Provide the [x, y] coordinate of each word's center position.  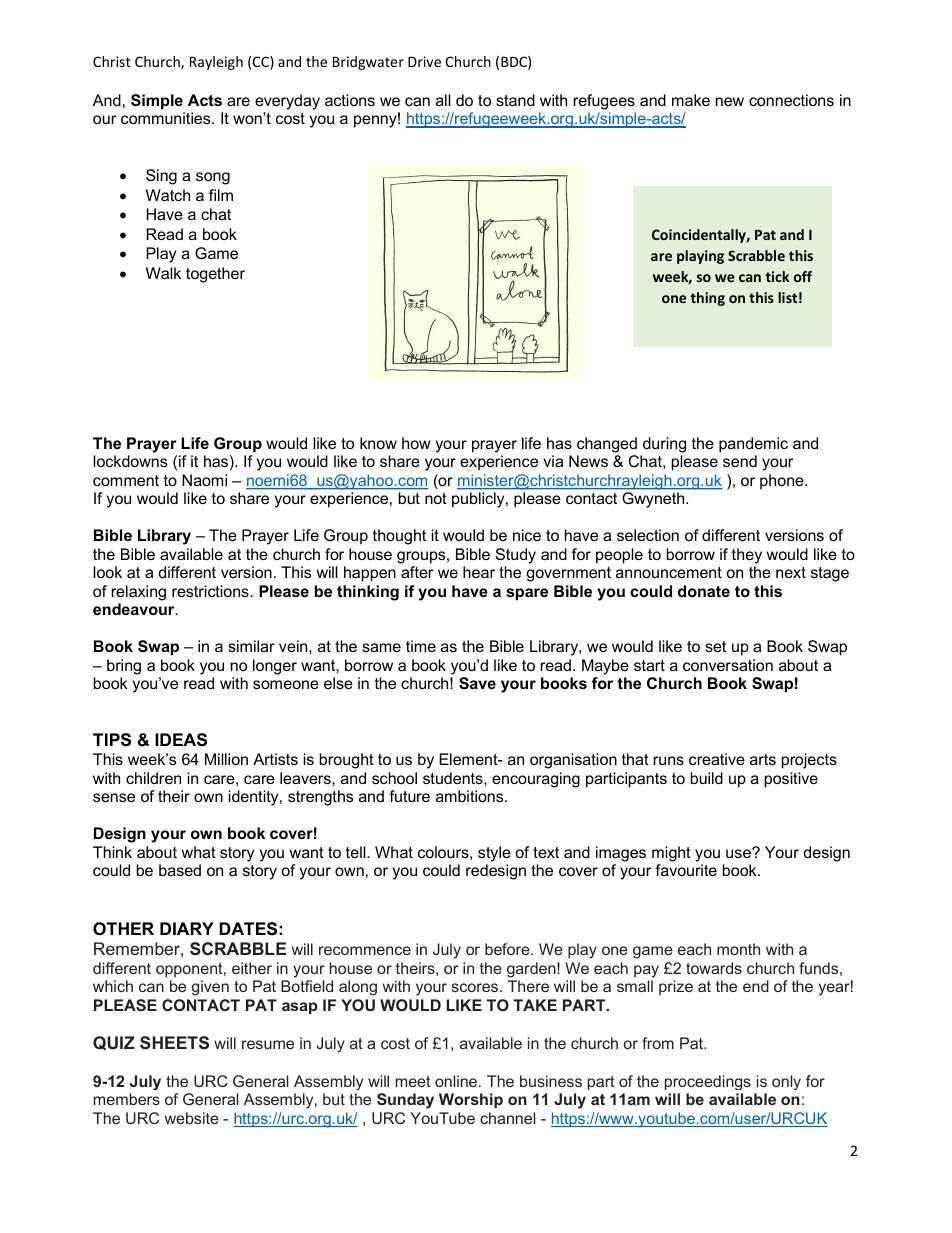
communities [167, 118]
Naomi [204, 480]
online [456, 1081]
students [454, 778]
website [192, 1118]
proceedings [708, 1082]
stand [515, 100]
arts [763, 759]
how [416, 443]
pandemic [753, 445]
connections [791, 100]
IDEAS [181, 740]
